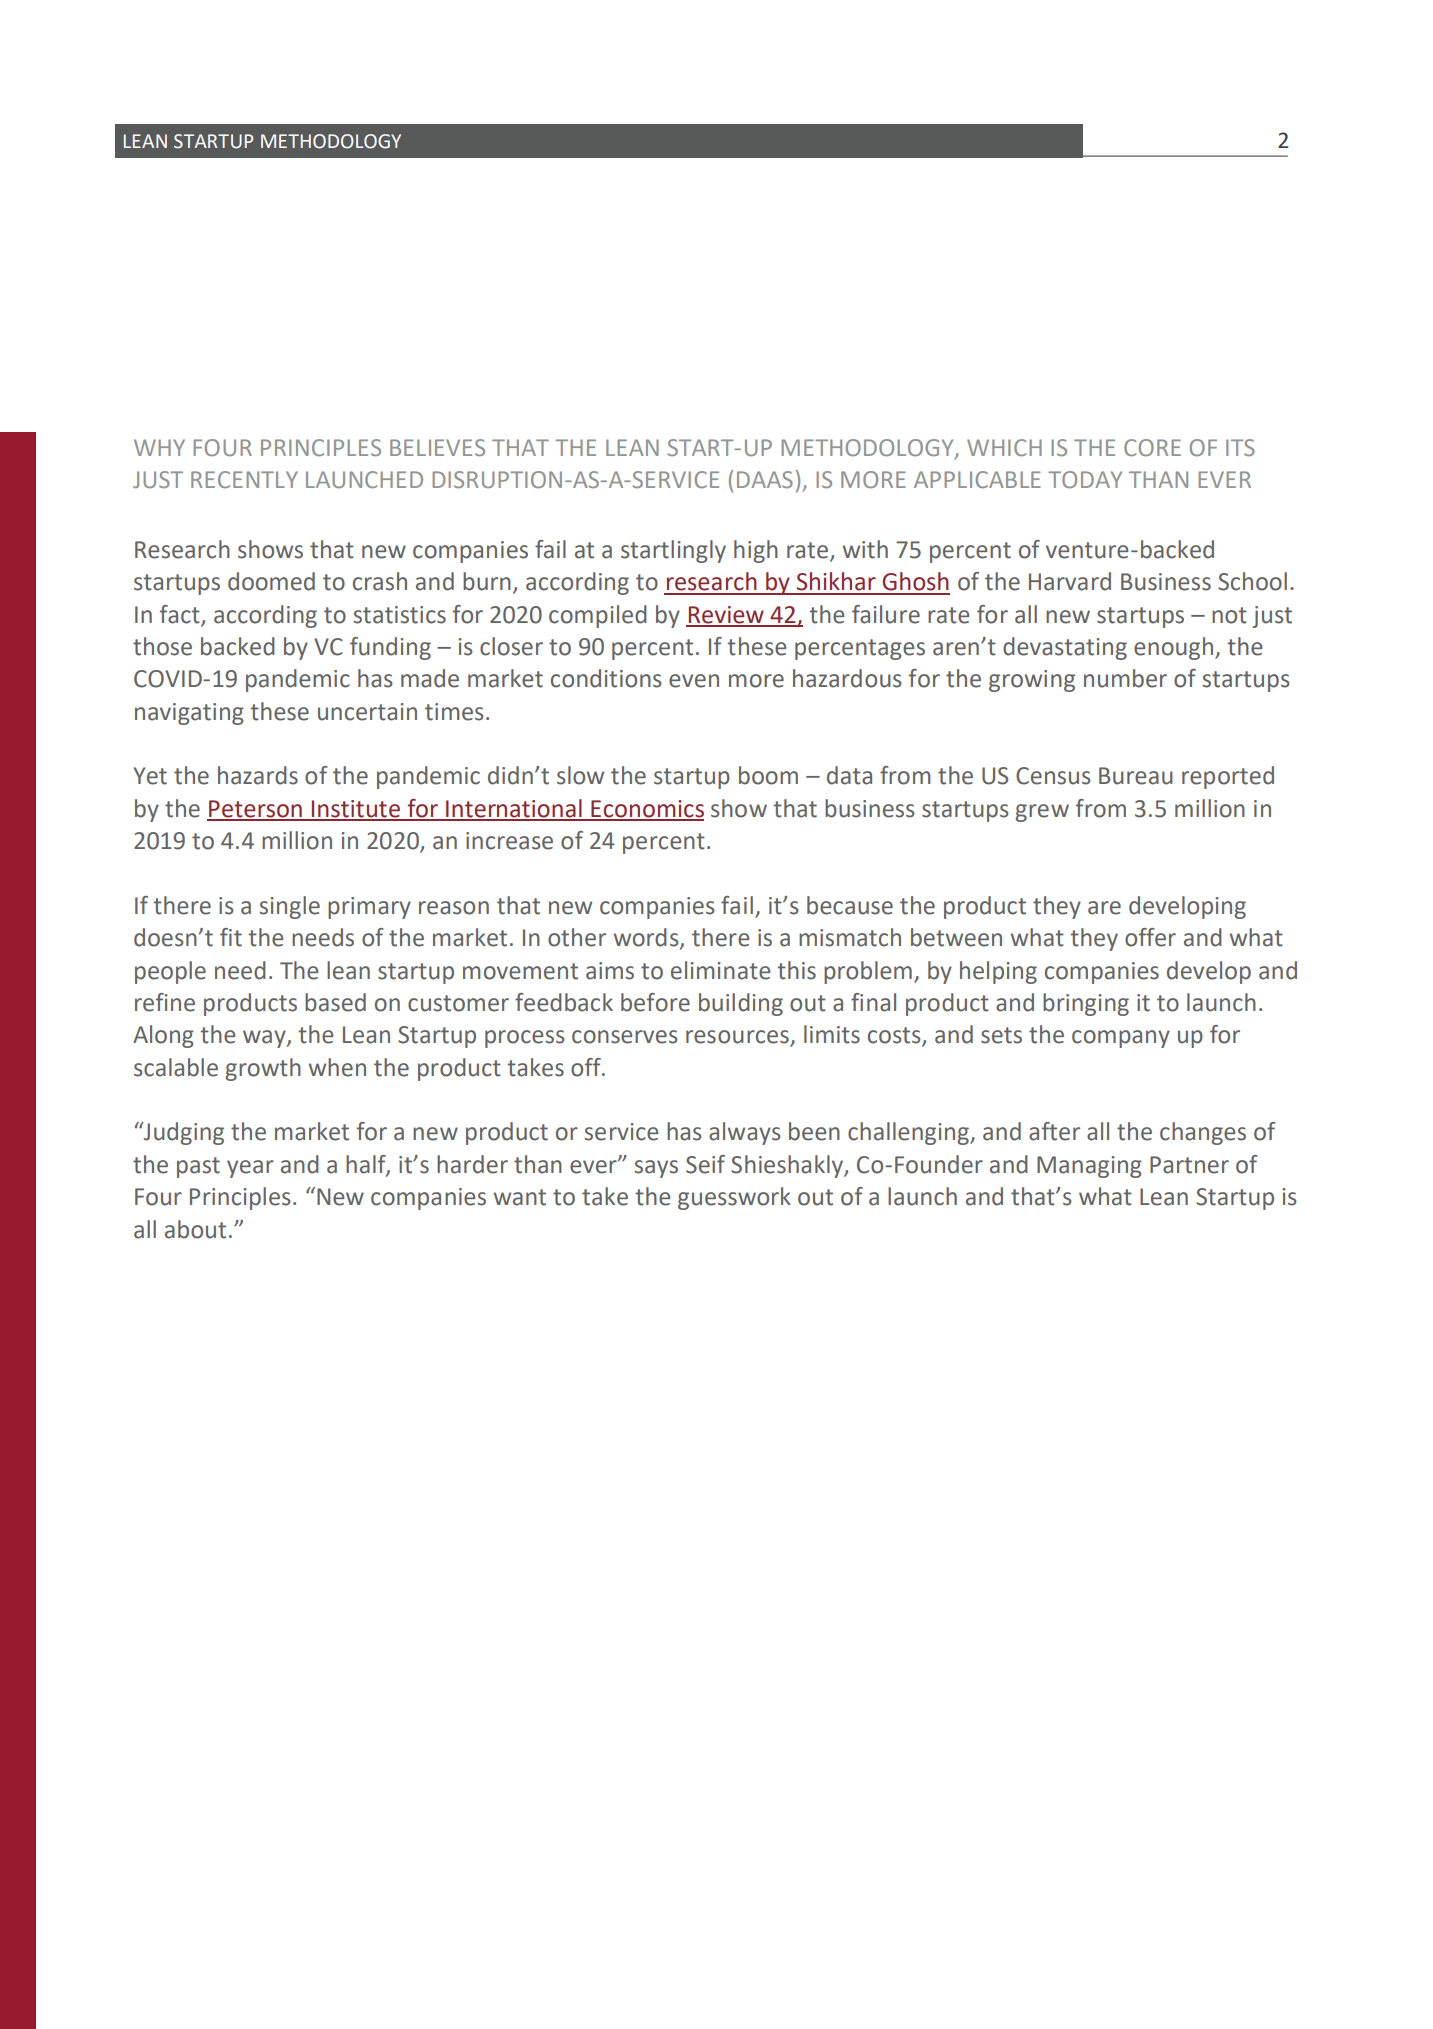 This screenshot has width=1433, height=2029. Describe the element at coordinates (734, 1198) in the screenshot. I see `guesswork` at that location.
